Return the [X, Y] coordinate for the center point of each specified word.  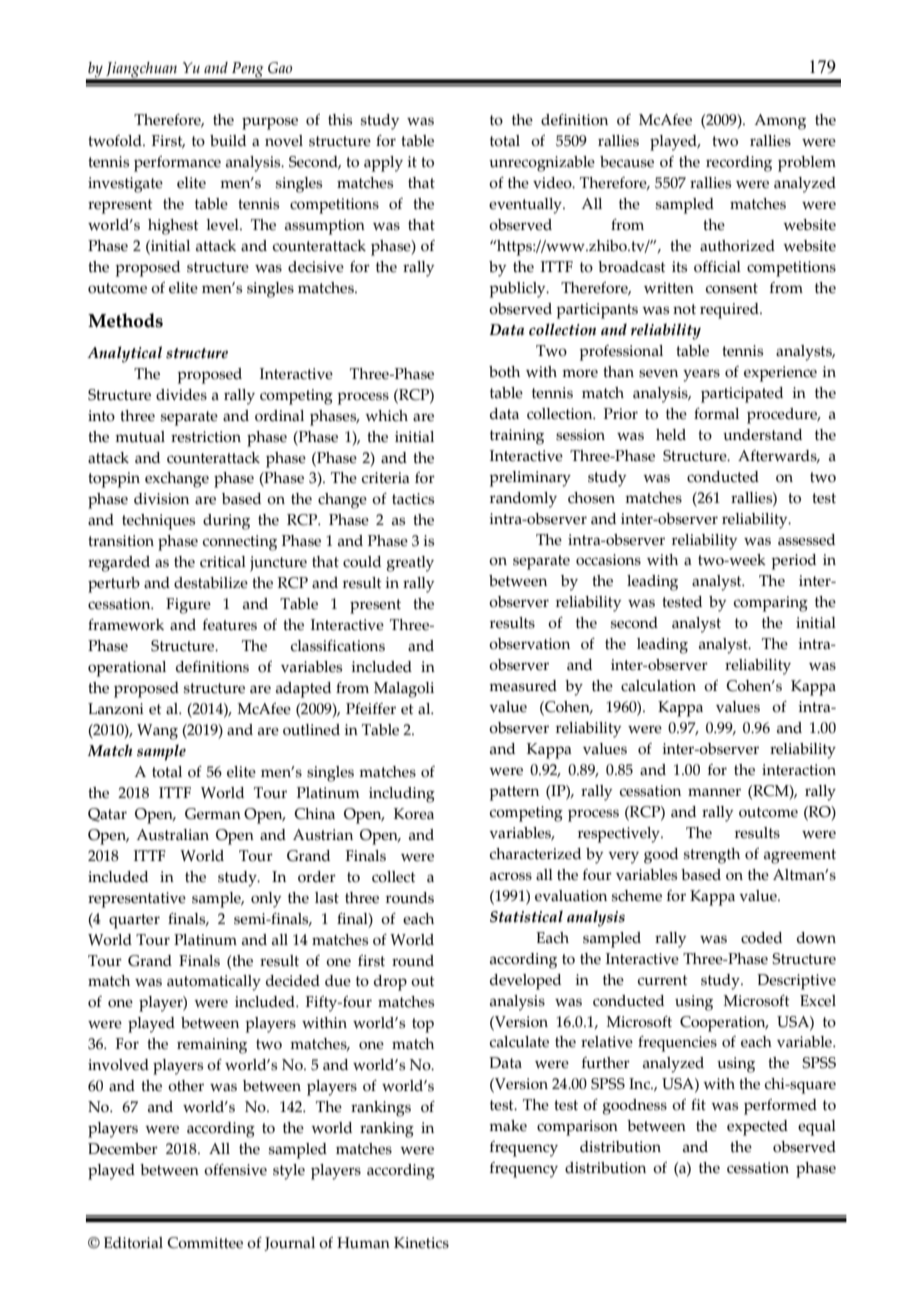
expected [757, 1128]
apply [383, 164]
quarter [134, 921]
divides [181, 395]
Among [780, 122]
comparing [771, 604]
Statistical [526, 916]
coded [761, 938]
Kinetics [421, 1243]
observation [529, 644]
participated [742, 395]
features [230, 625]
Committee [205, 1243]
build [228, 141]
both [504, 372]
